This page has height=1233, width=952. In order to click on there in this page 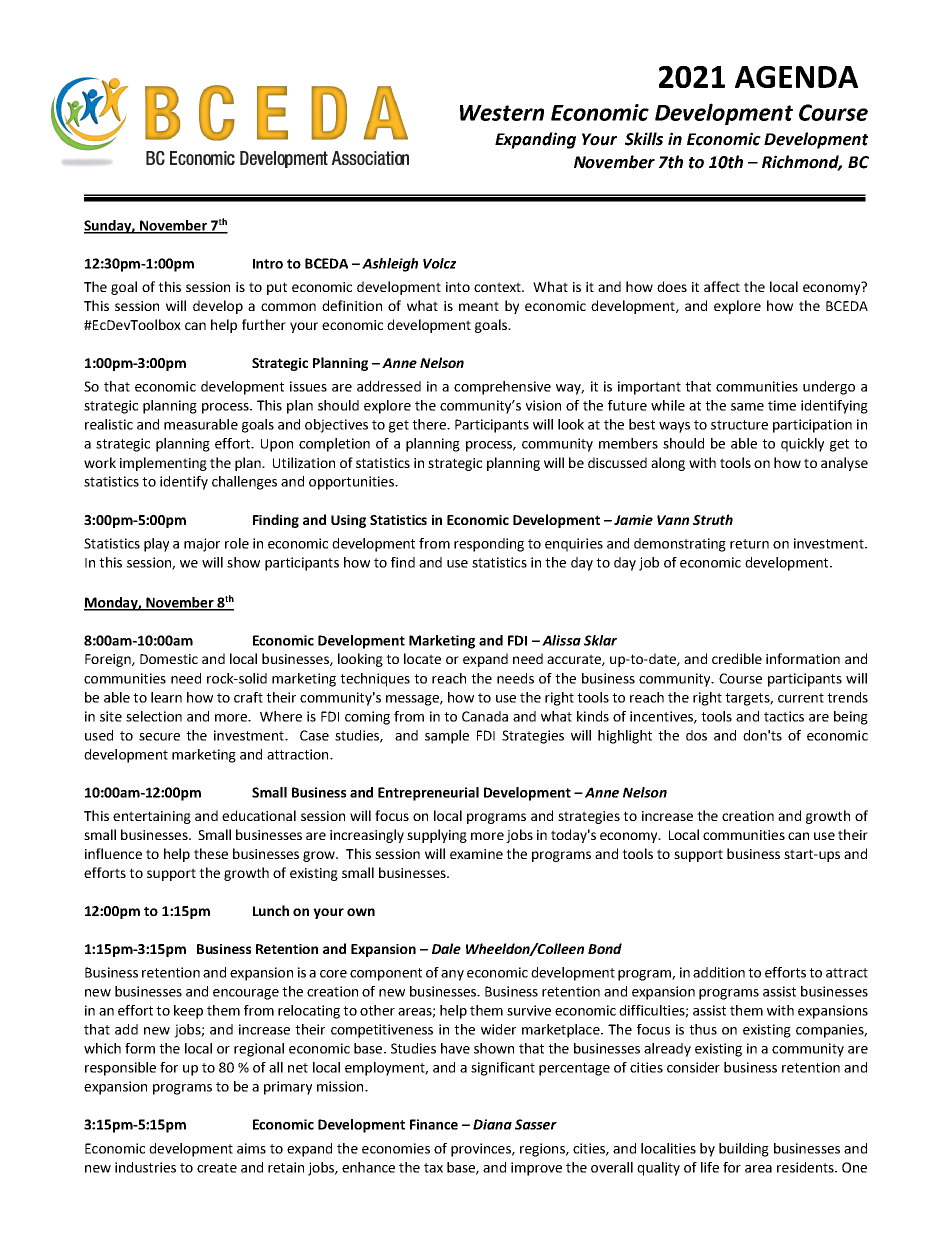, I will do `click(430, 424)`.
